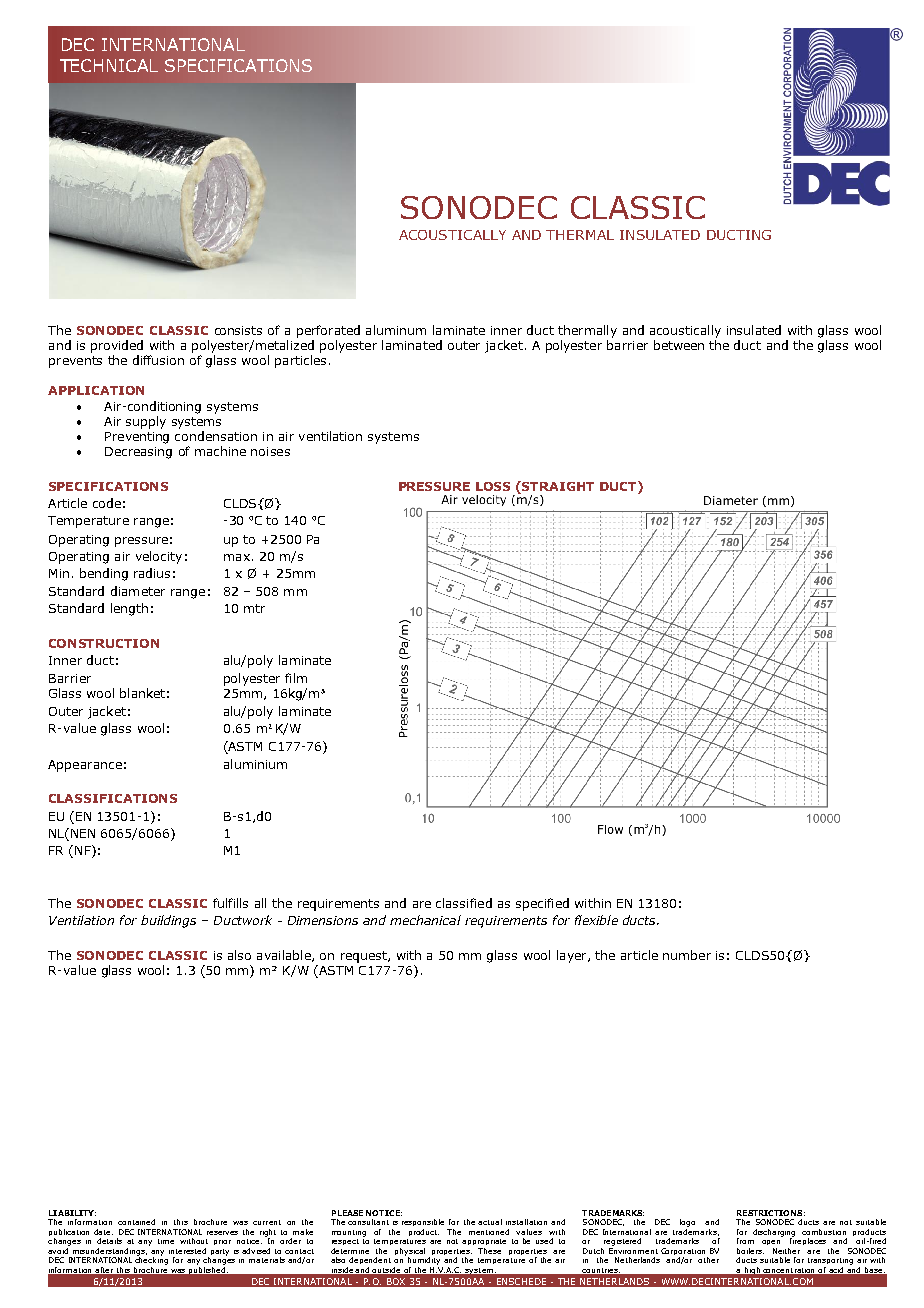 The height and width of the document is (1308, 924). What do you see at coordinates (109, 65) in the document?
I see `TECHNICAL` at bounding box center [109, 65].
